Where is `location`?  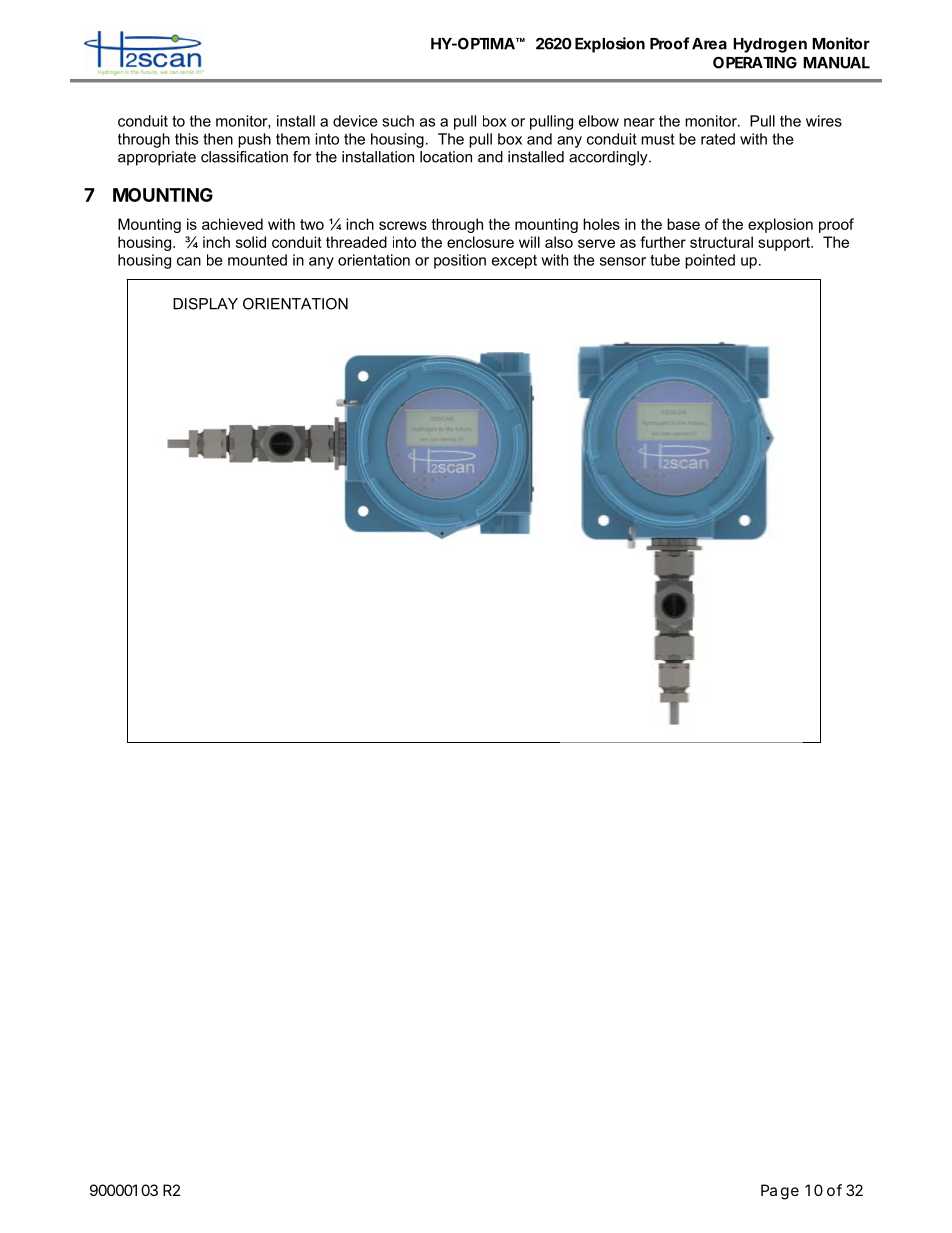 location is located at coordinates (446, 157).
